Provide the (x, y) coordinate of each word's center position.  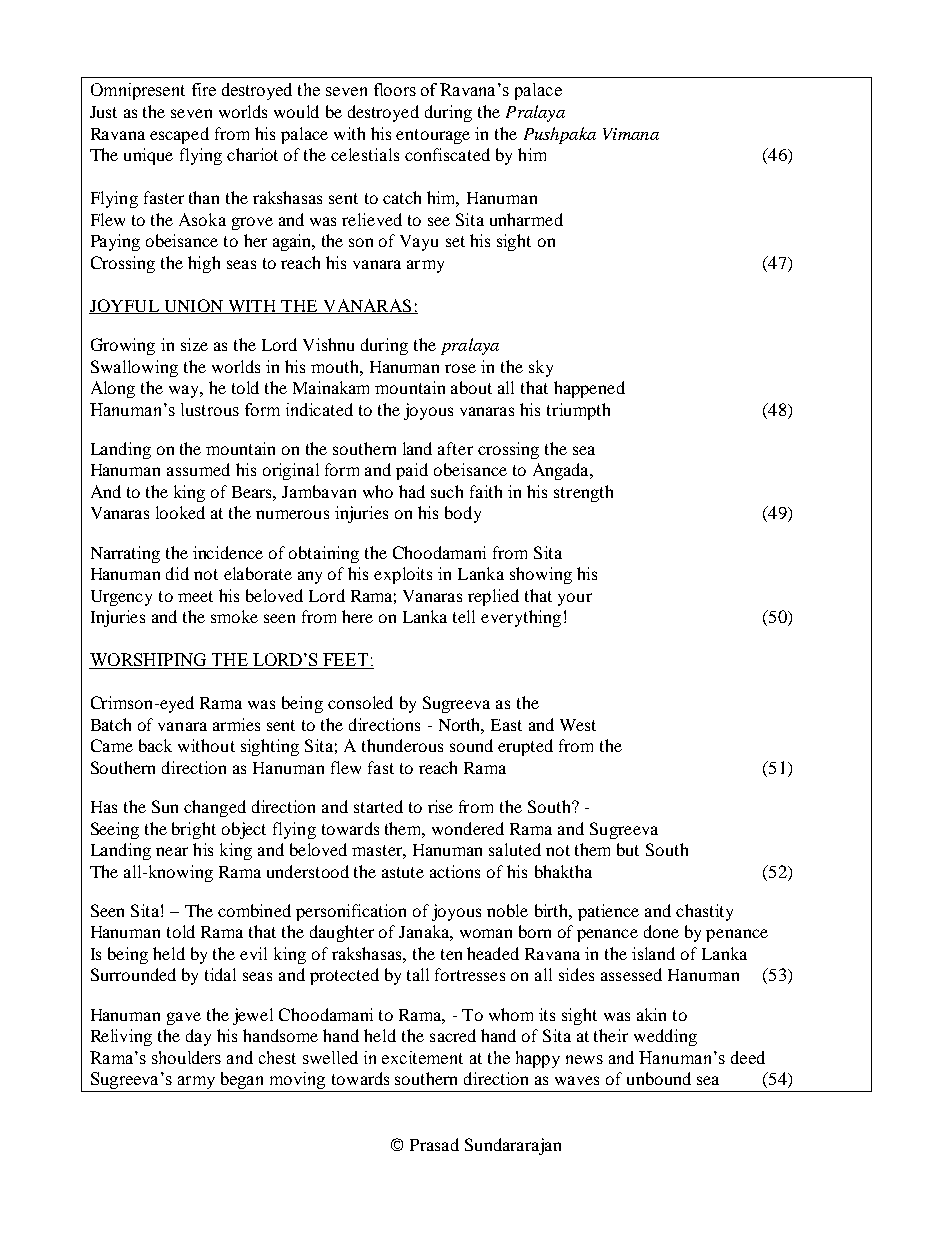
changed (215, 808)
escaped (179, 135)
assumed (198, 469)
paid (412, 471)
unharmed (526, 219)
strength (583, 493)
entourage (433, 136)
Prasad (434, 1144)
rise (440, 806)
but (628, 849)
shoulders (186, 1057)
